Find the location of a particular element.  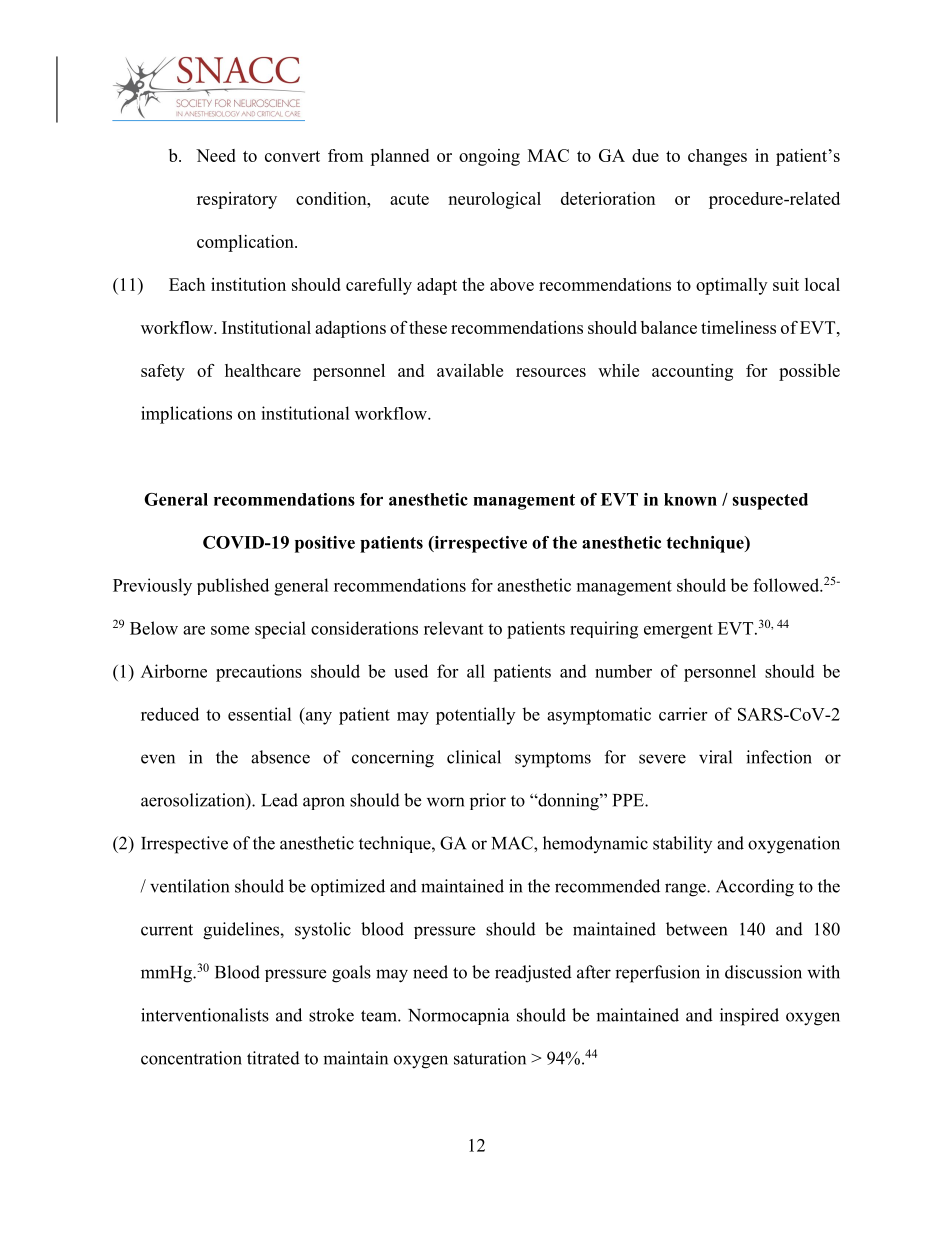

respiratory is located at coordinates (237, 200).
